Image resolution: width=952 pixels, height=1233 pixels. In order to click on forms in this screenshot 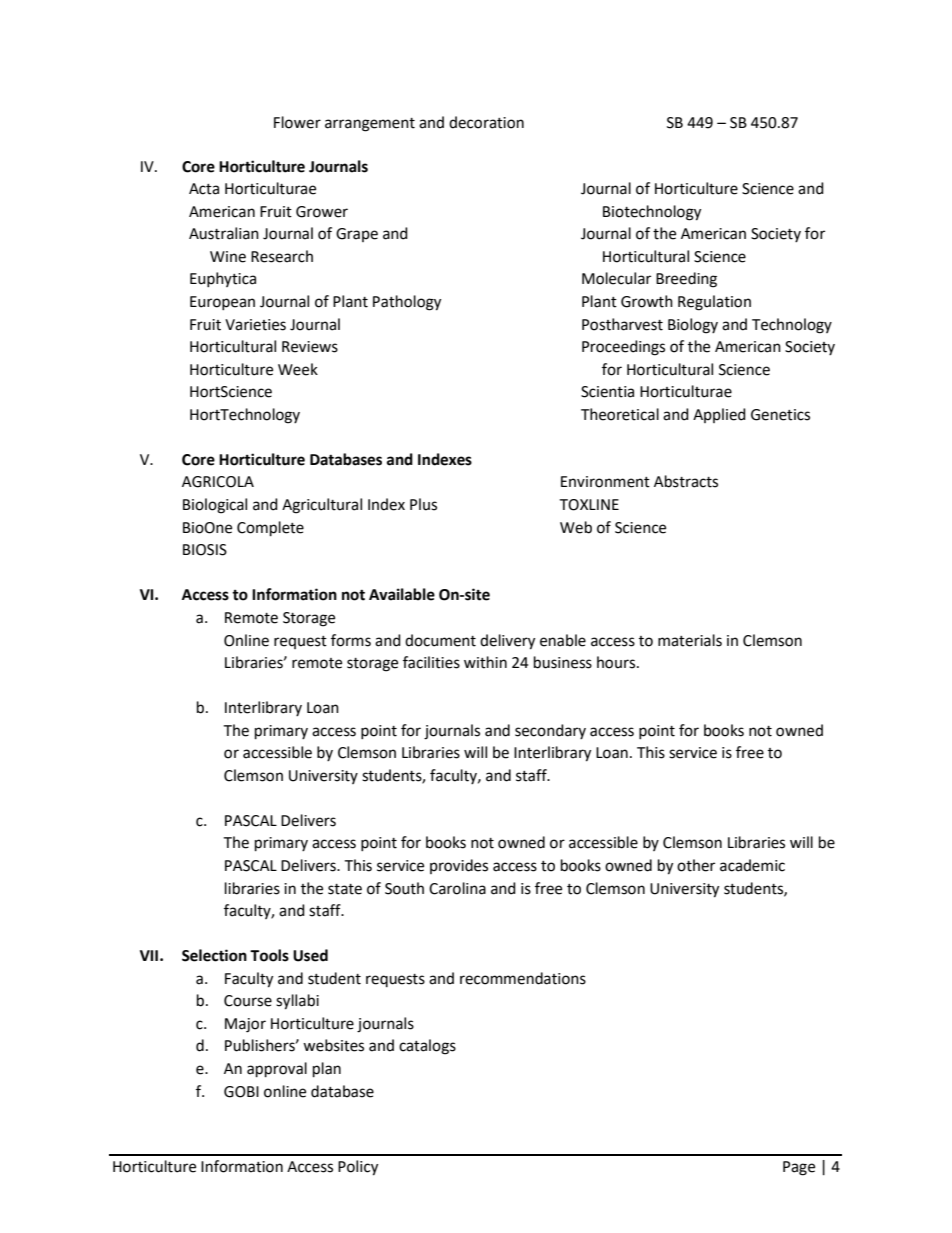, I will do `click(351, 640)`.
